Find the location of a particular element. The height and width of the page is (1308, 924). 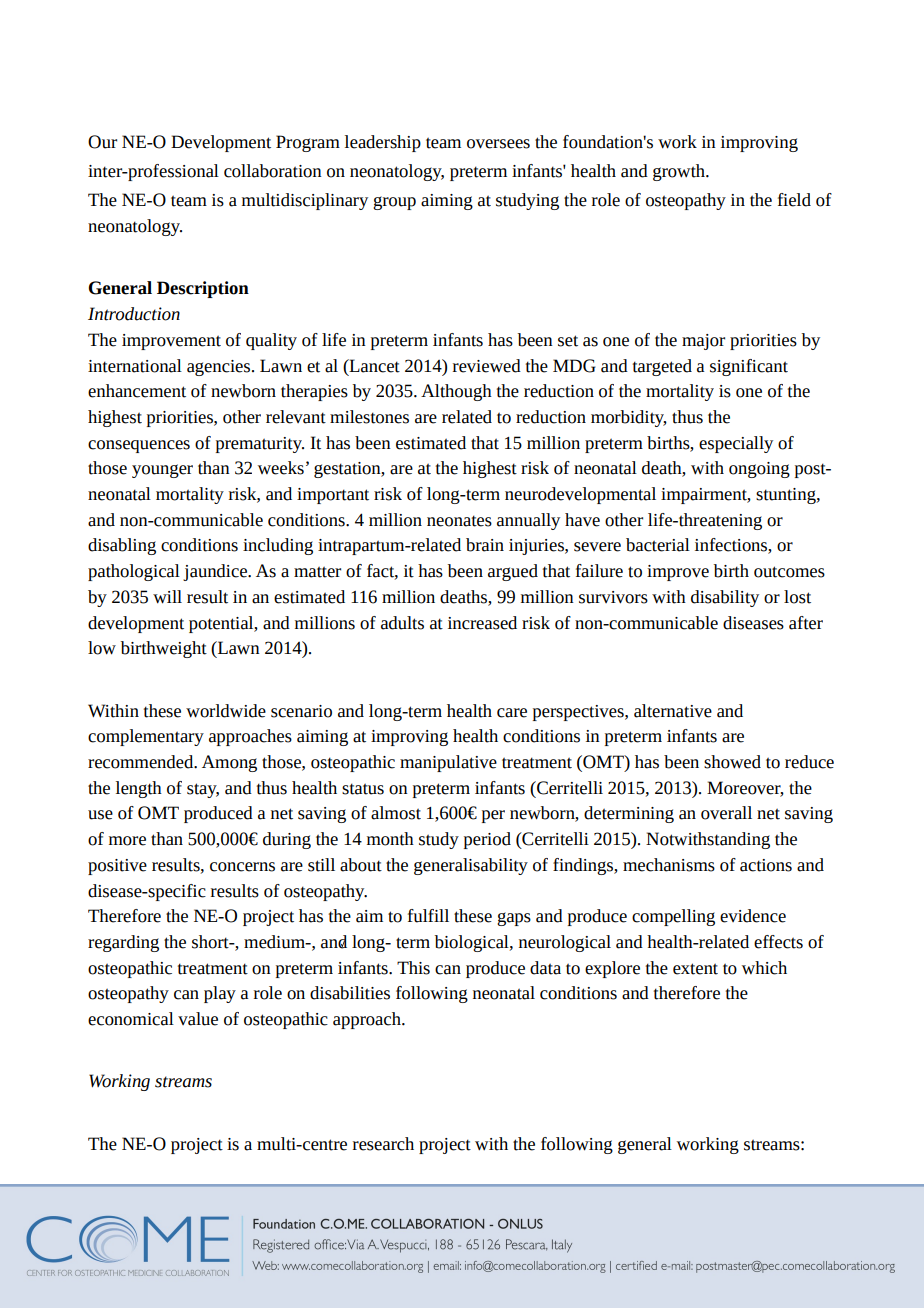

value is located at coordinates (198, 1019).
